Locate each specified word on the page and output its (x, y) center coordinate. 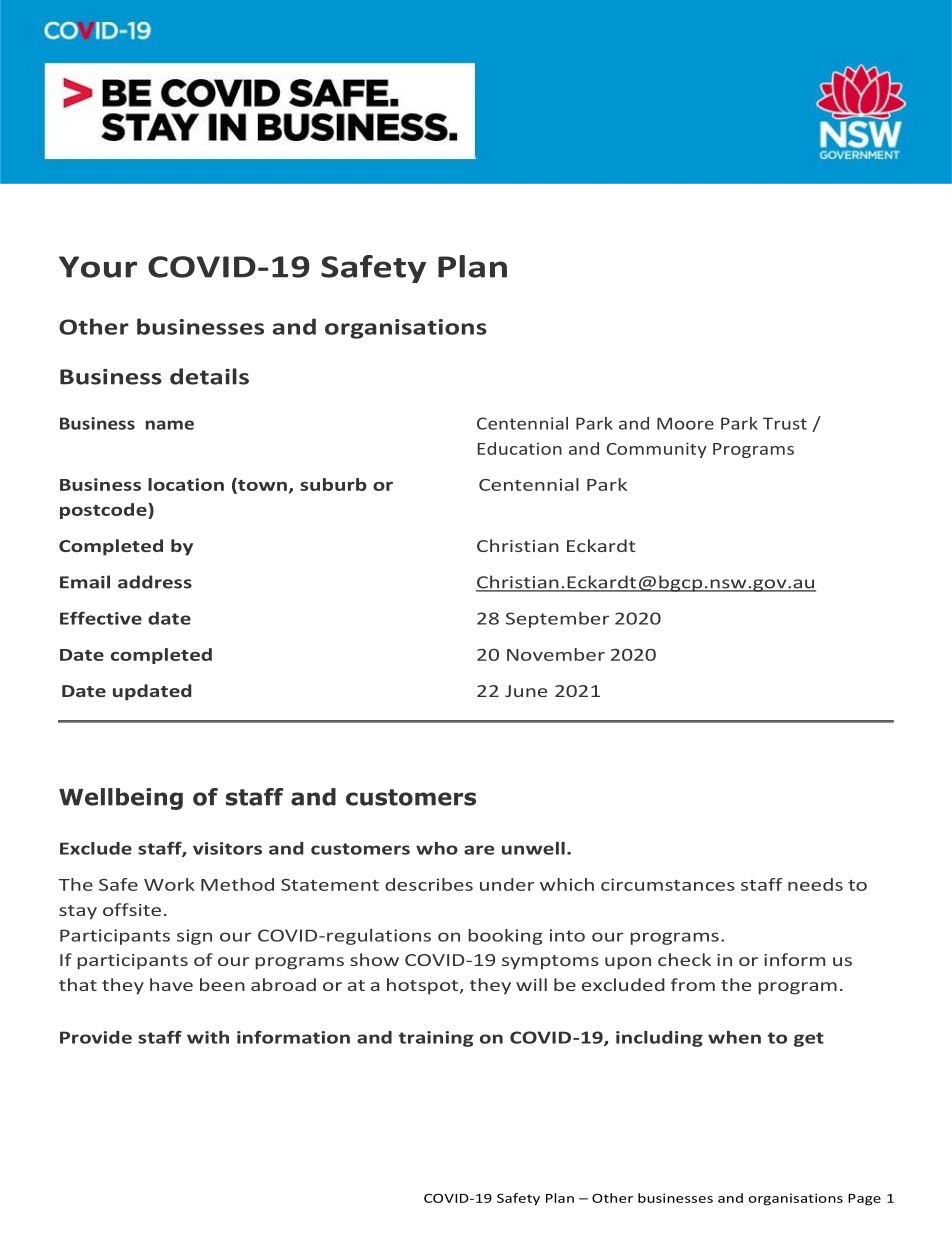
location (186, 484)
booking (505, 937)
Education (520, 448)
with (208, 1037)
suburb (333, 484)
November (556, 654)
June (526, 691)
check (684, 959)
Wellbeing (121, 799)
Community (657, 450)
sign (194, 937)
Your (98, 267)
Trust (785, 423)
